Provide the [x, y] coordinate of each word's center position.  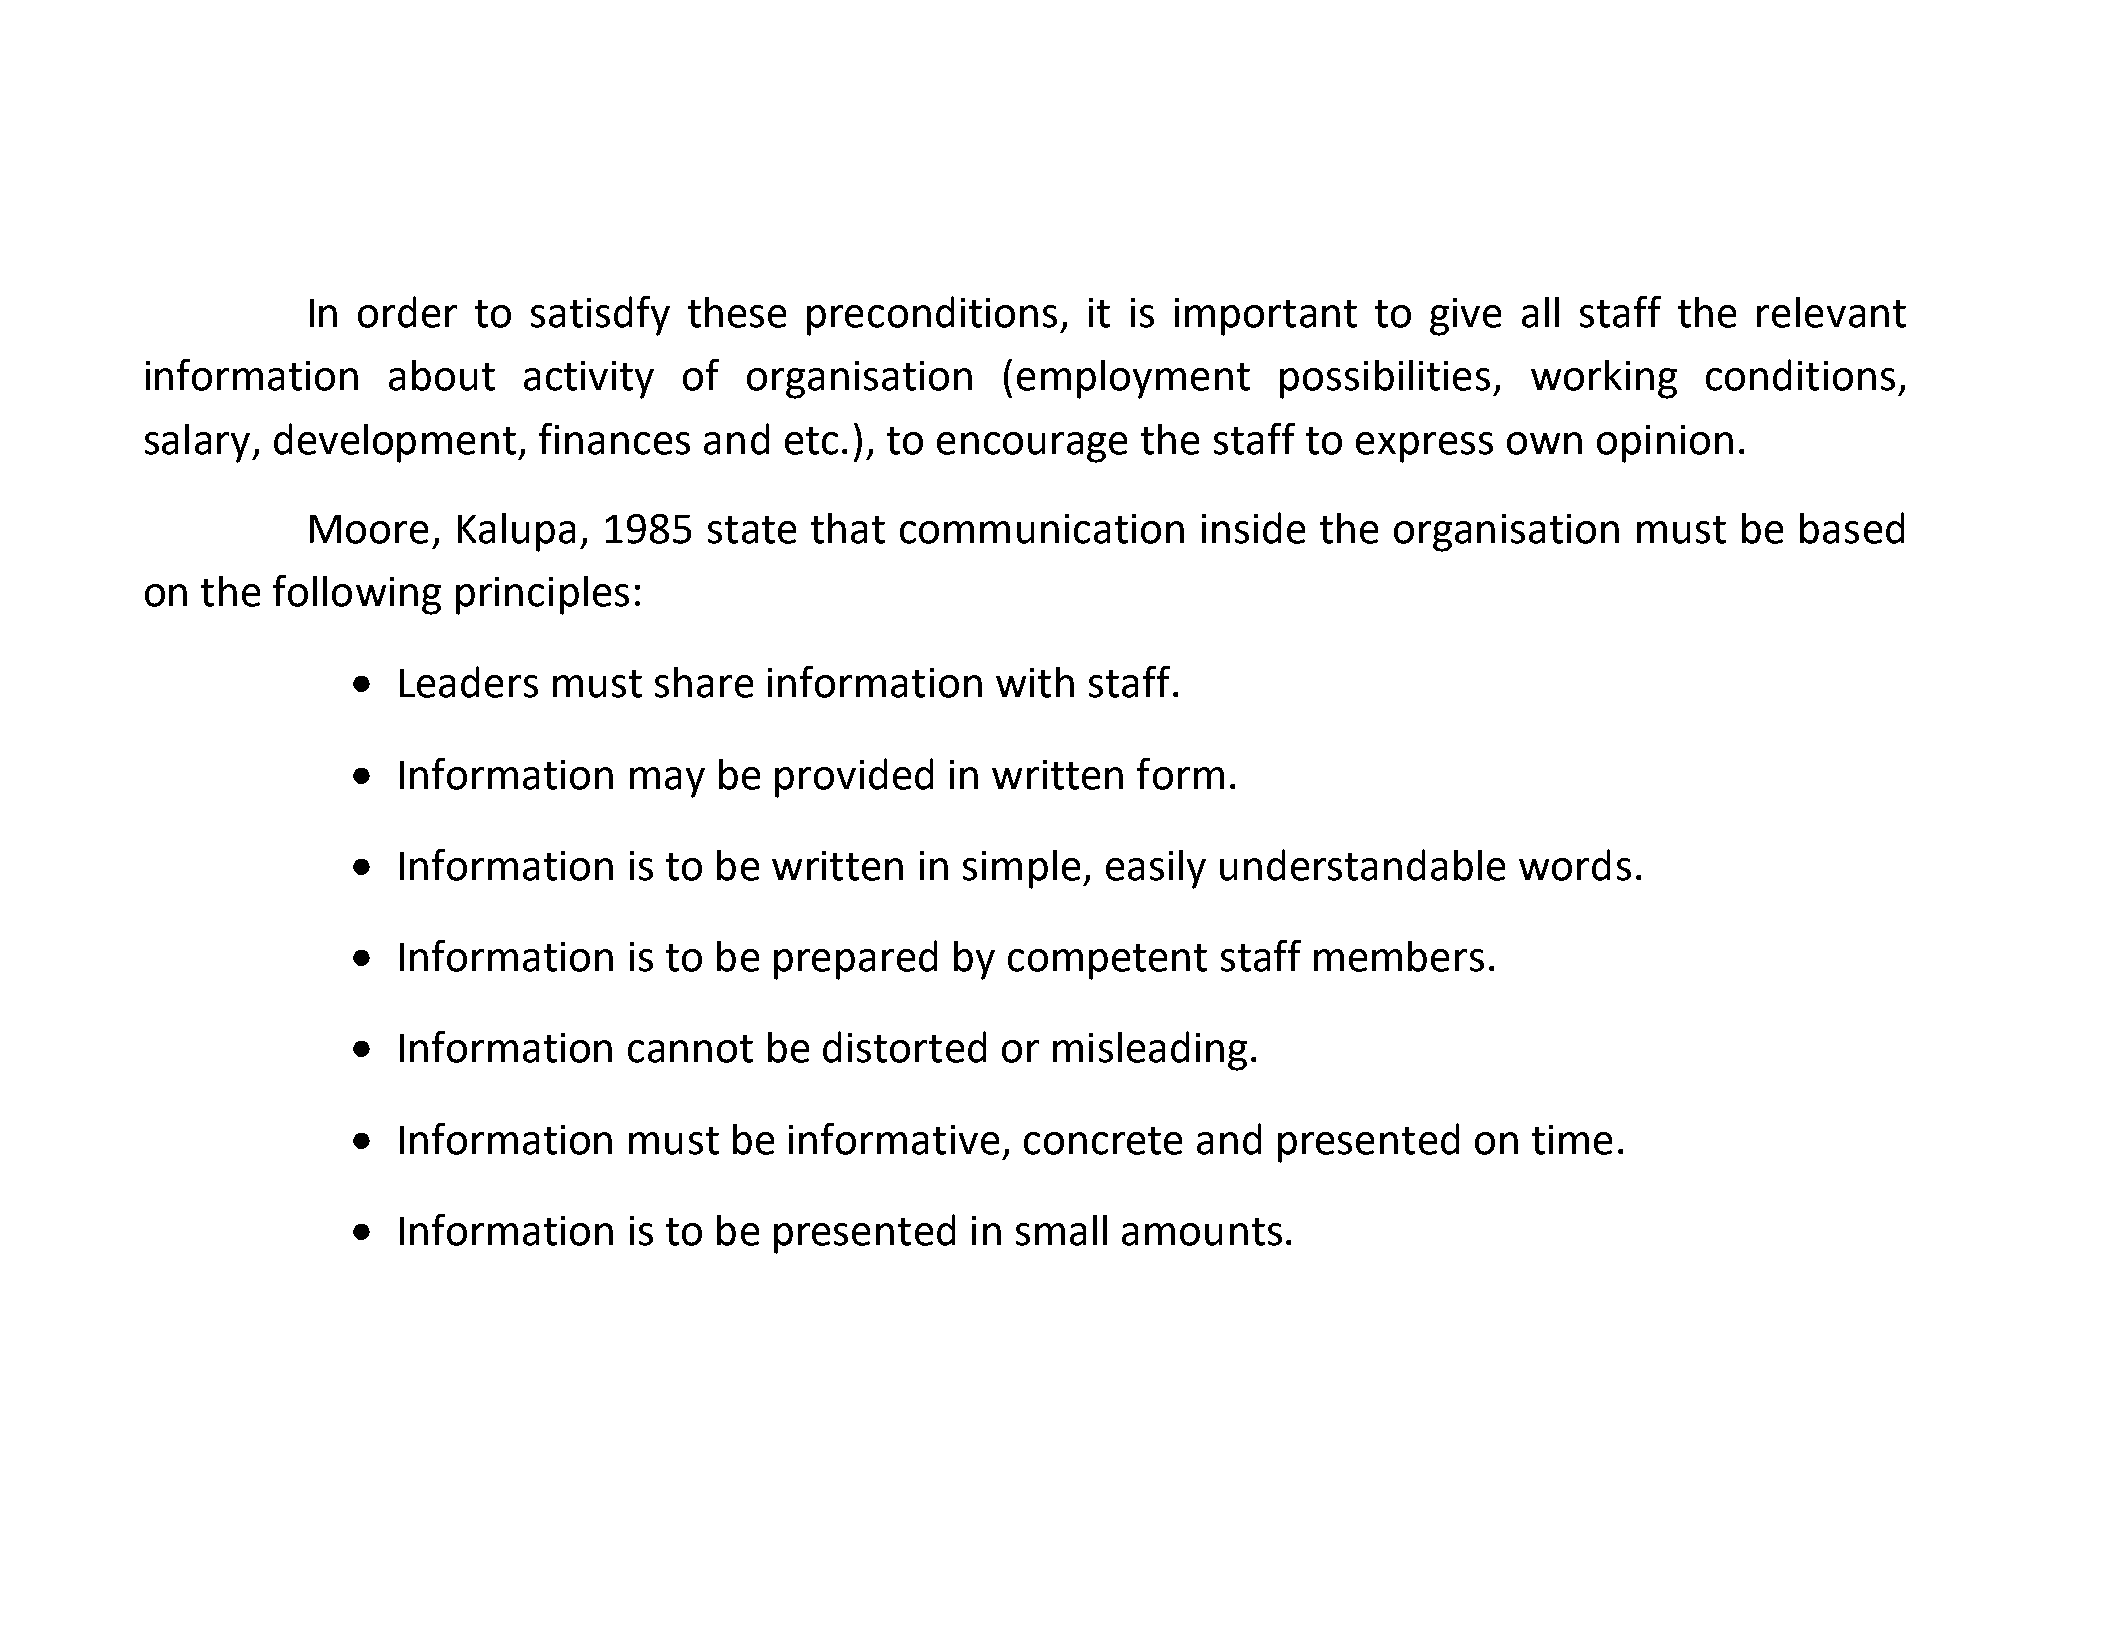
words [1575, 865]
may [667, 782]
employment [1133, 379]
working [1604, 379]
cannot [690, 1049]
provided [854, 778]
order [407, 312]
